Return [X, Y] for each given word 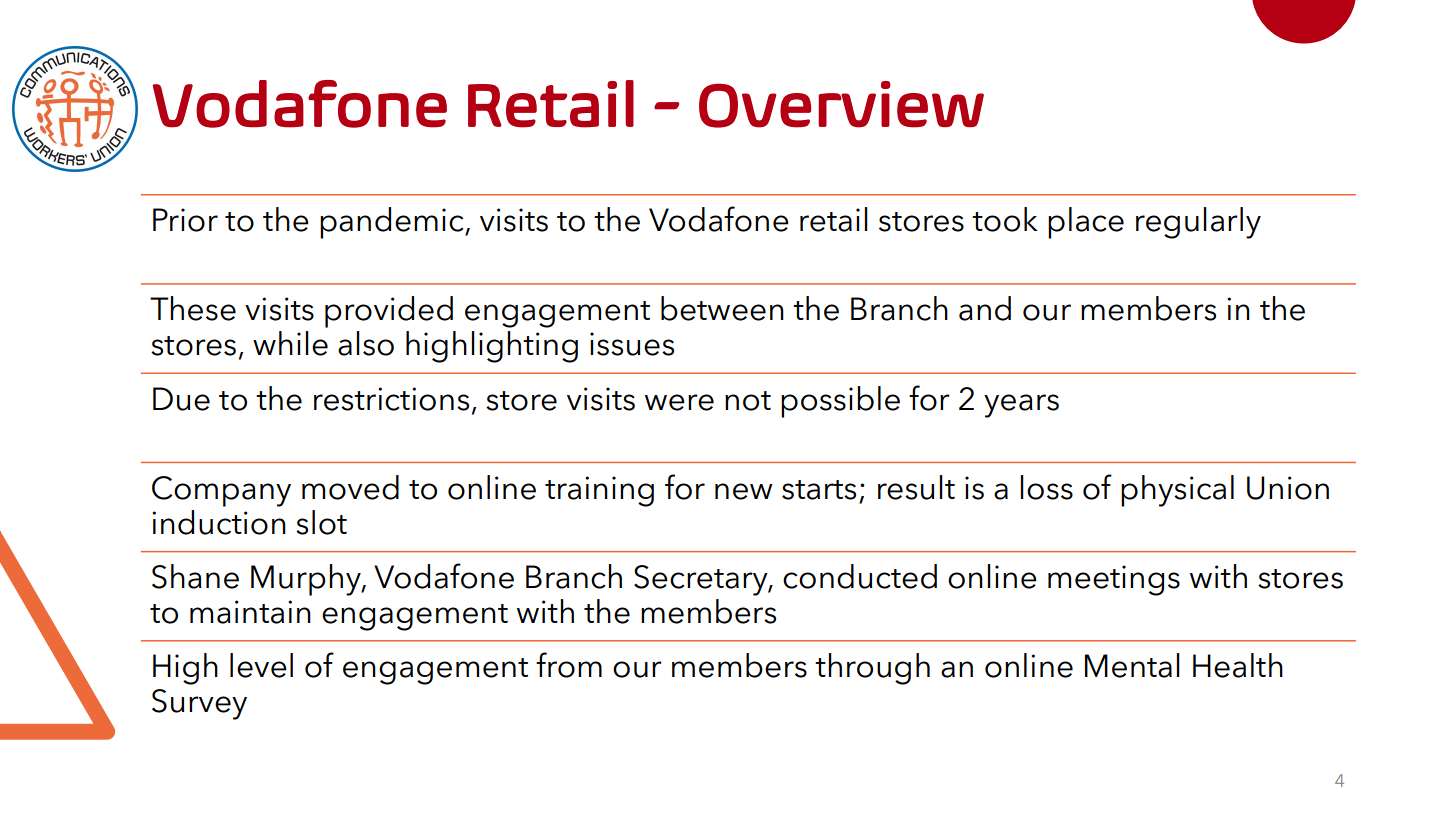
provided [389, 312]
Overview [841, 104]
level [261, 665]
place [1086, 223]
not [748, 401]
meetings [1114, 580]
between [722, 308]
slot [321, 522]
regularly [1198, 223]
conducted [860, 576]
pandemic [393, 223]
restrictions [391, 399]
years [1021, 406]
